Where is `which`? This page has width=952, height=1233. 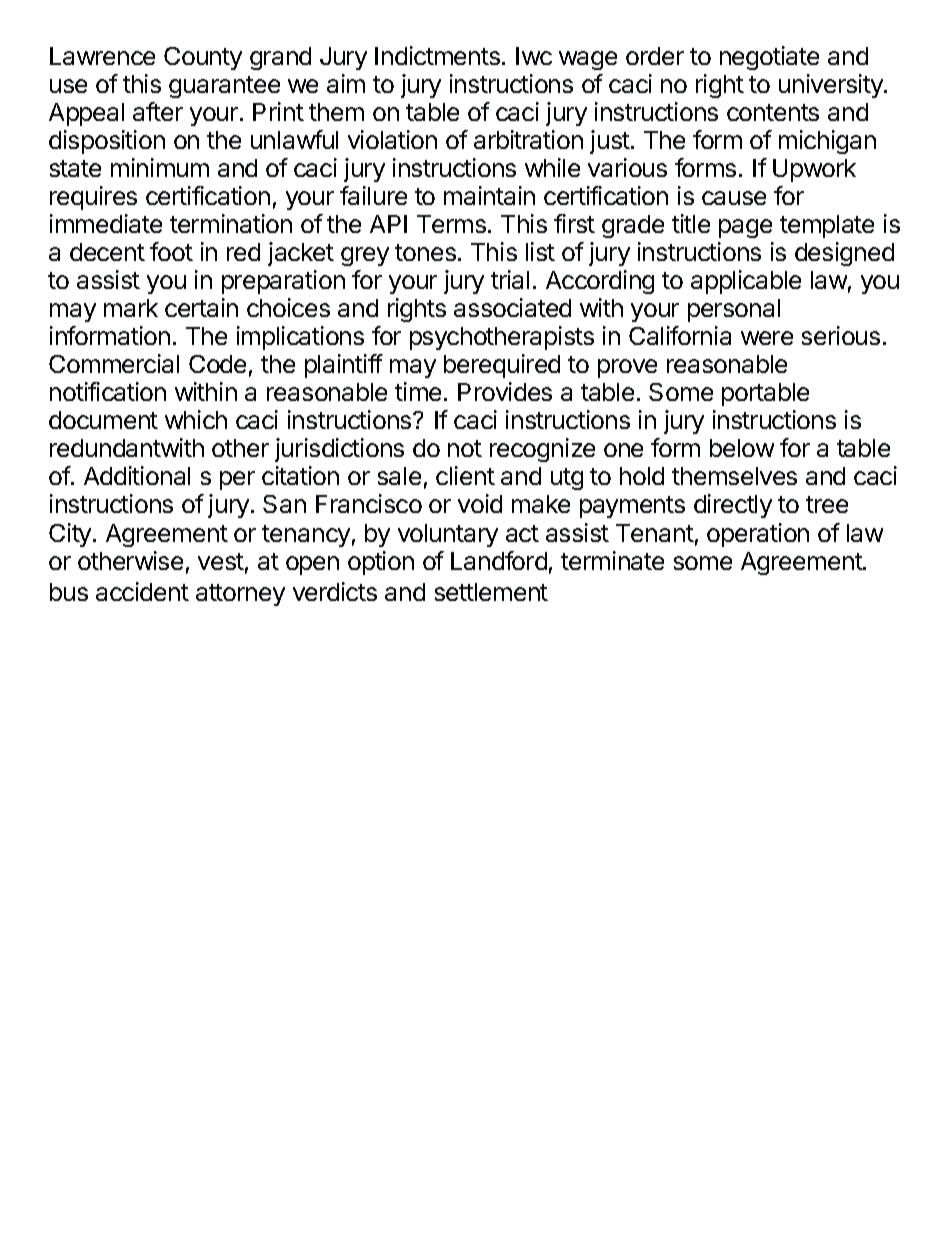 which is located at coordinates (196, 419).
